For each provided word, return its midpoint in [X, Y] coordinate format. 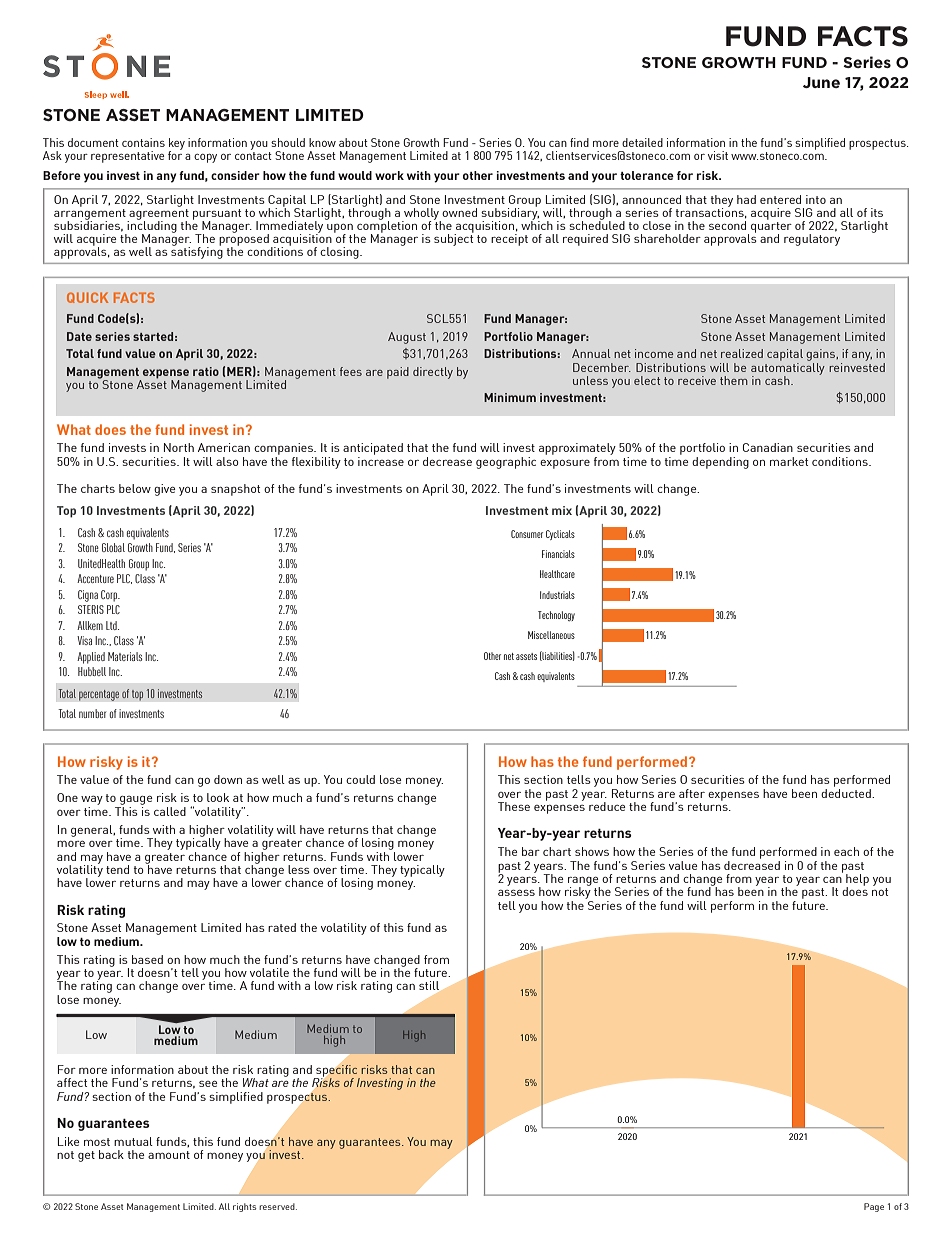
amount [169, 1155]
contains [143, 142]
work [389, 175]
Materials [125, 656]
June [821, 82]
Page [874, 1207]
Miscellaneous [551, 635]
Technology [556, 616]
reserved [278, 1206]
